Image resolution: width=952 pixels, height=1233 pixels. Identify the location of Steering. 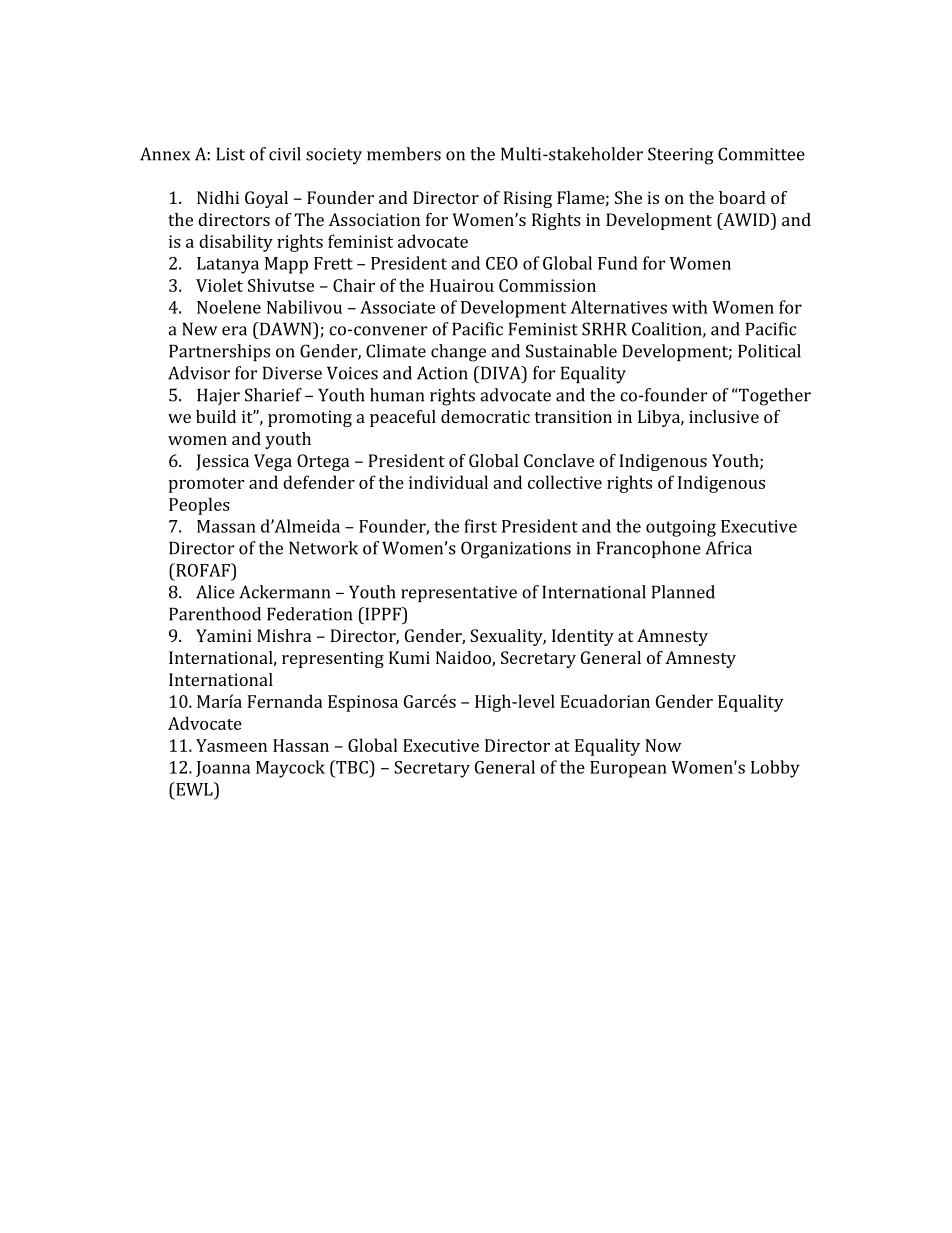
(680, 156).
